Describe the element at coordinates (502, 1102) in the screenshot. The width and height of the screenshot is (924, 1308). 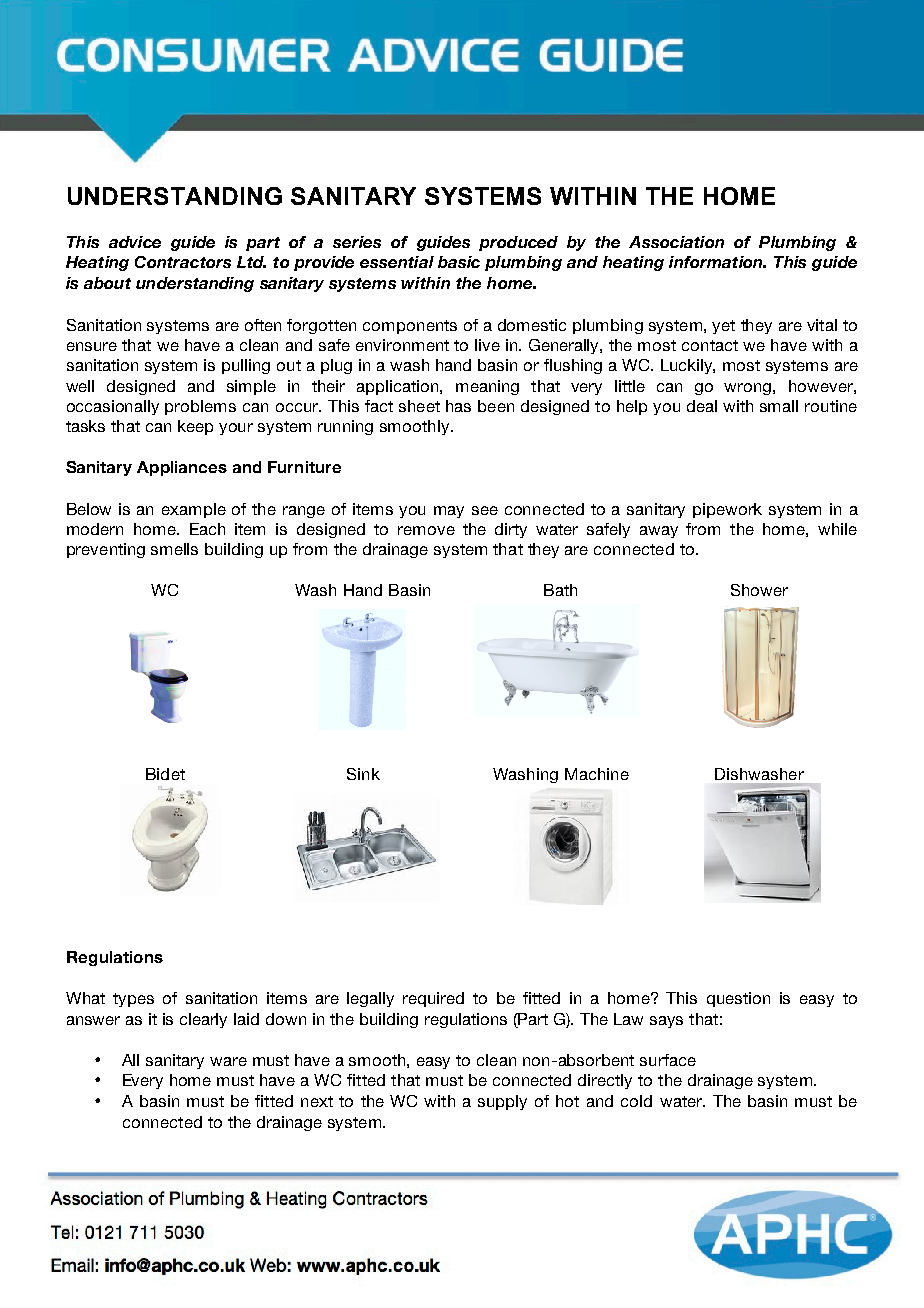
I see `supply` at that location.
